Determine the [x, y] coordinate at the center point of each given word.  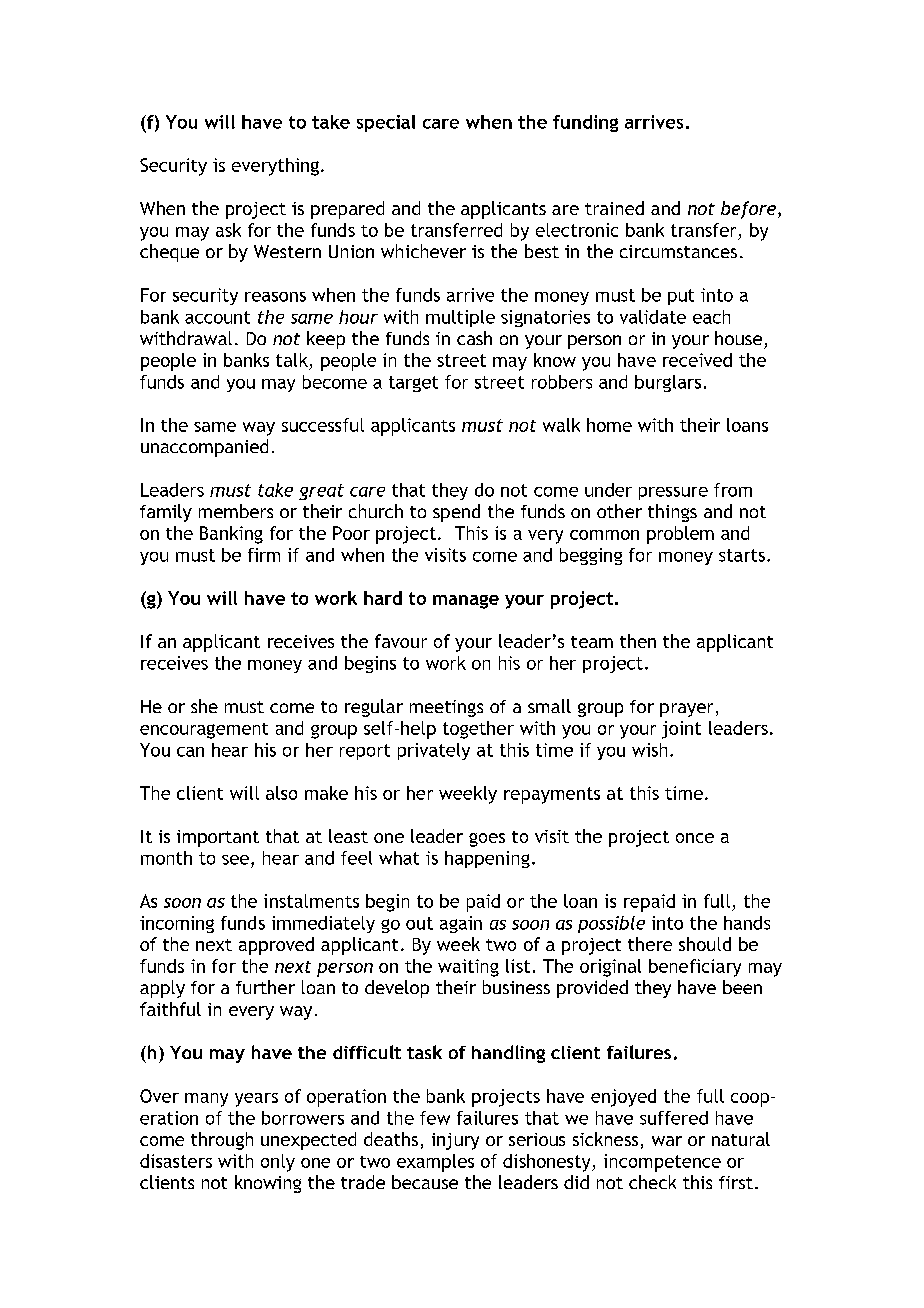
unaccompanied [204, 448]
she [204, 706]
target [413, 384]
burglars [668, 383]
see [235, 860]
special [386, 123]
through [222, 1141]
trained [614, 208]
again [461, 924]
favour [401, 641]
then [638, 641]
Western [287, 251]
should [705, 944]
